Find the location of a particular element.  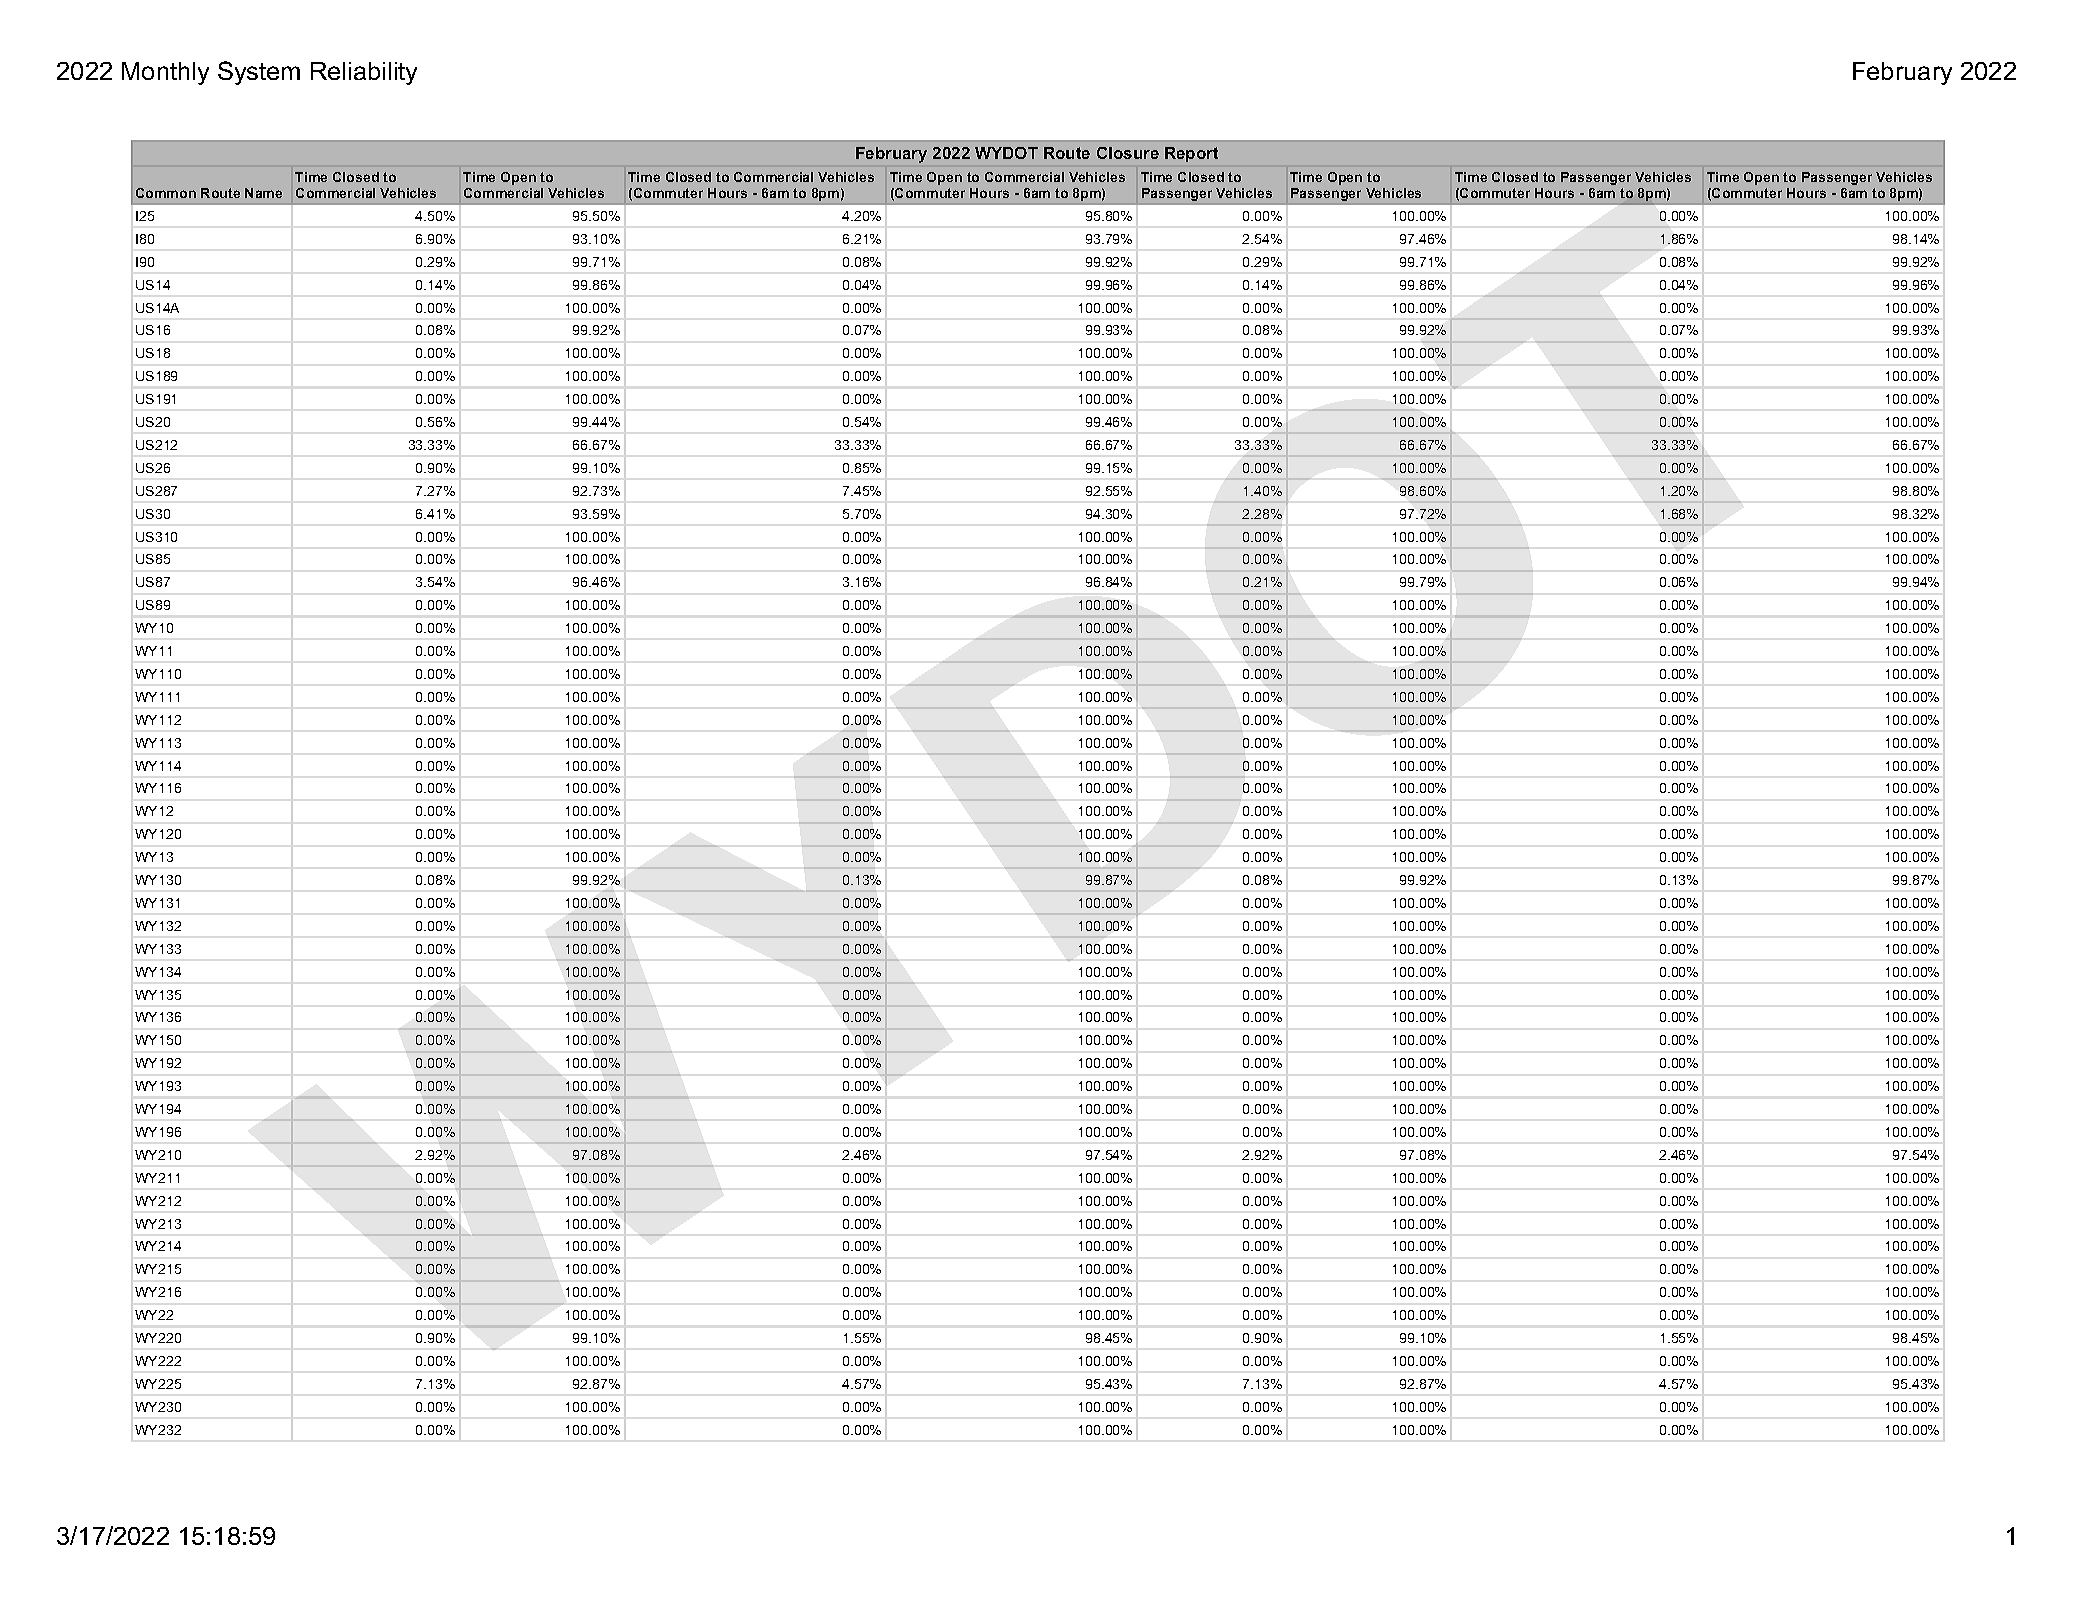

Reliability is located at coordinates (364, 73).
